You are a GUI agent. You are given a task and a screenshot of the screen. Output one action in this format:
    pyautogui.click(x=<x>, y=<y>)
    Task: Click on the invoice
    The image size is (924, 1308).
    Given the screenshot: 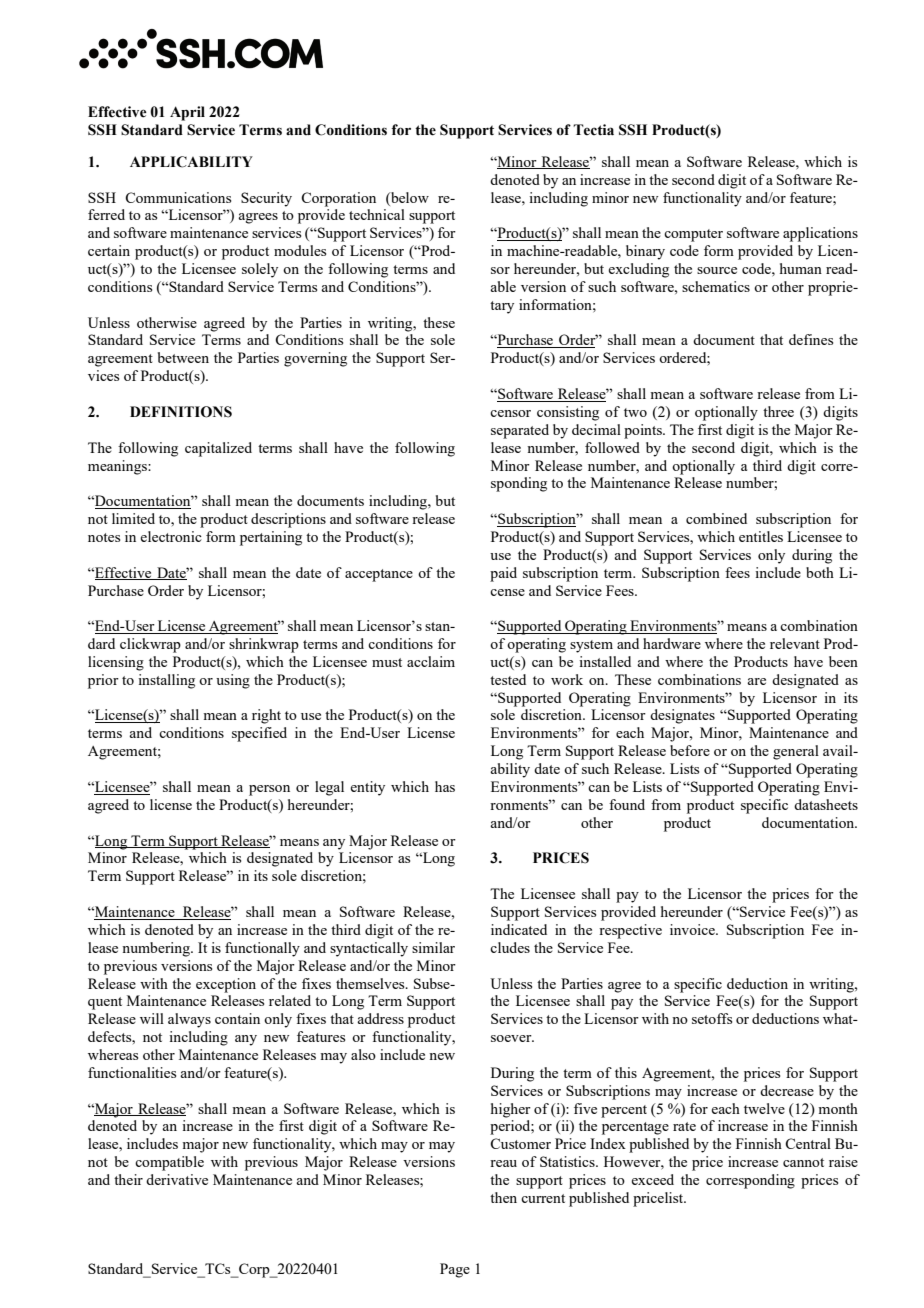 What is the action you would take?
    pyautogui.click(x=693, y=929)
